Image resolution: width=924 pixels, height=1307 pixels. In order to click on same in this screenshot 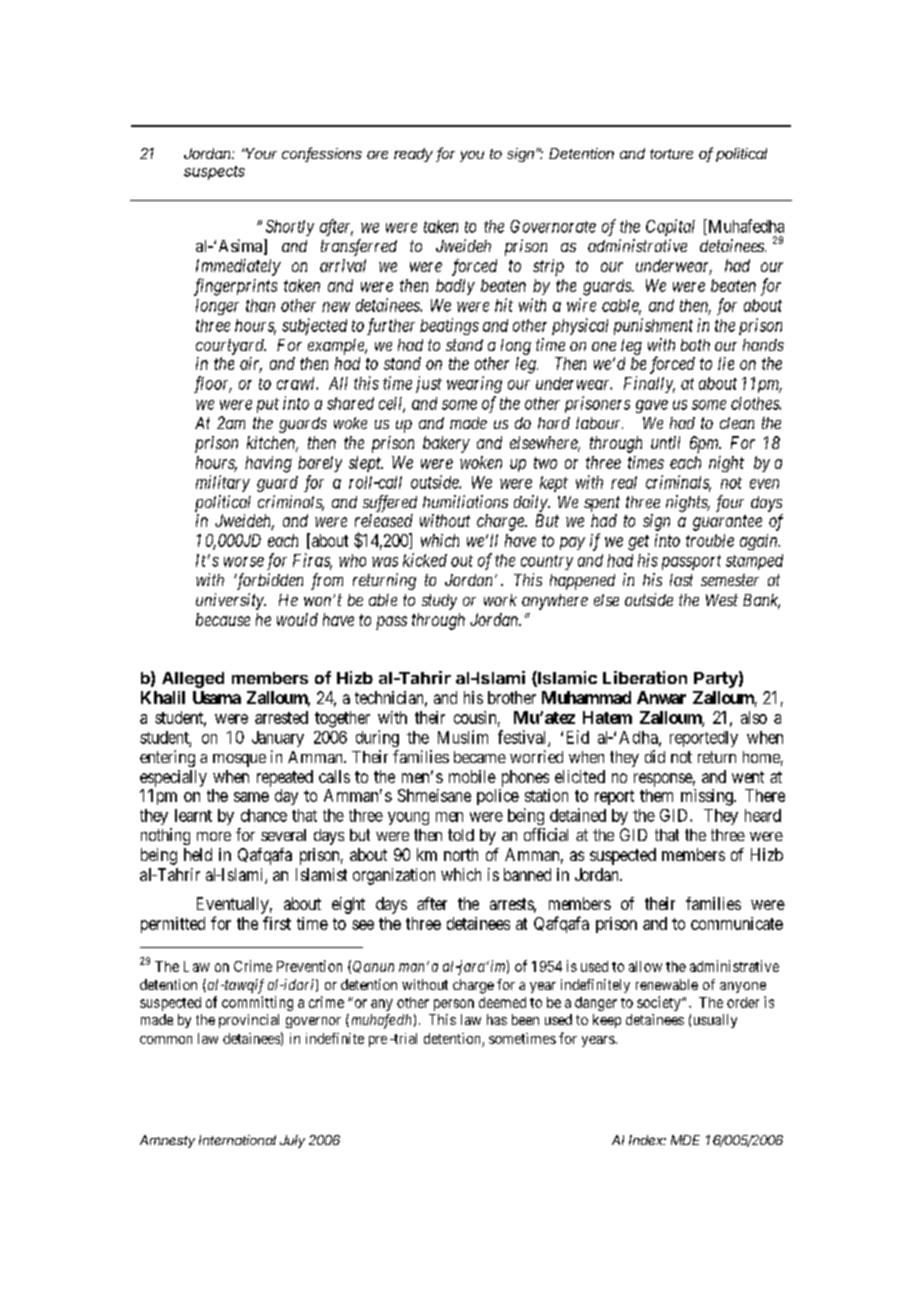, I will do `click(251, 797)`.
